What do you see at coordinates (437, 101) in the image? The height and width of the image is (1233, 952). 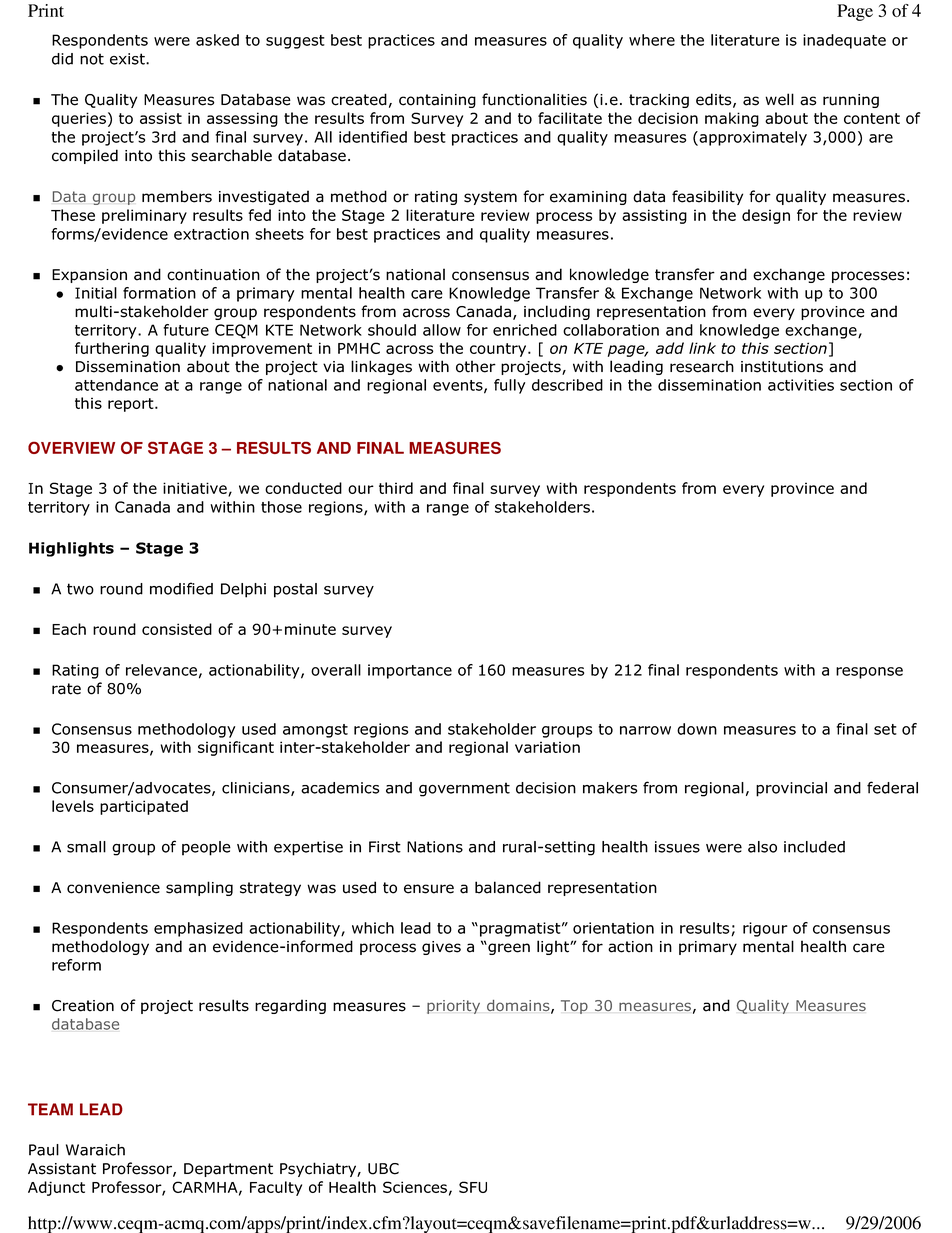 I see `containing` at bounding box center [437, 101].
